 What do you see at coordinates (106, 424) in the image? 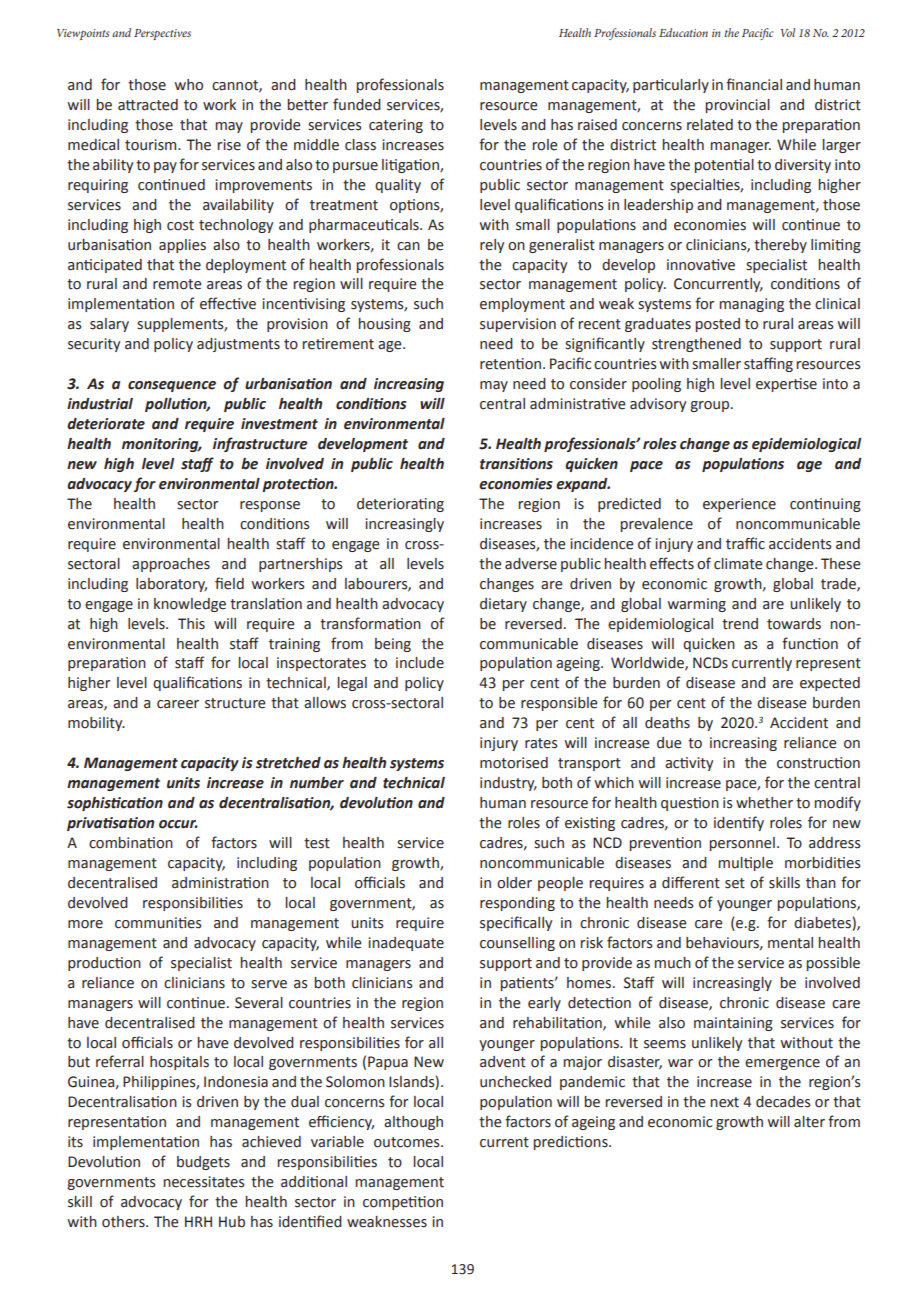
I see `deteriorate` at bounding box center [106, 424].
